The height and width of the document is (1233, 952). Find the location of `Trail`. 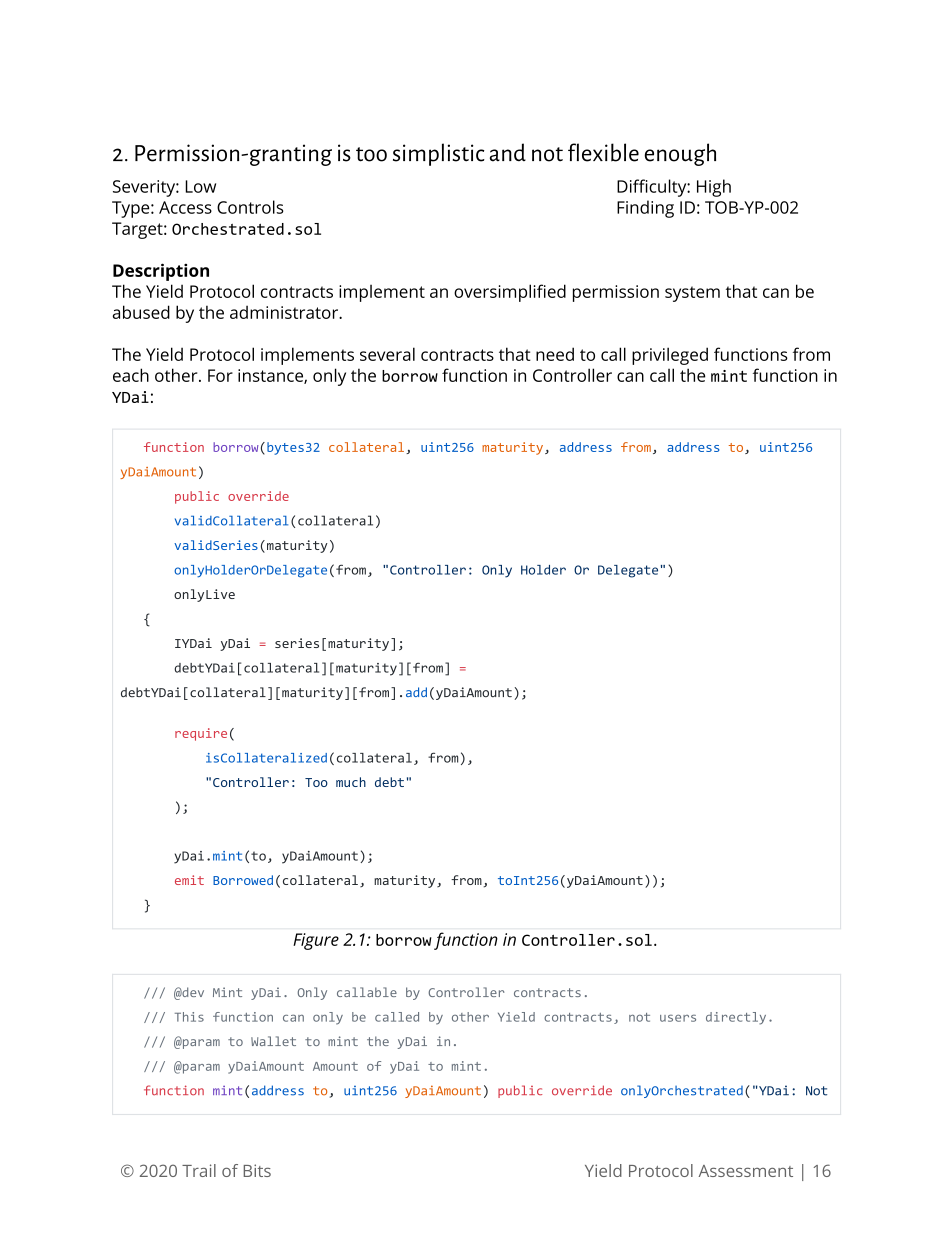

Trail is located at coordinates (199, 1170).
